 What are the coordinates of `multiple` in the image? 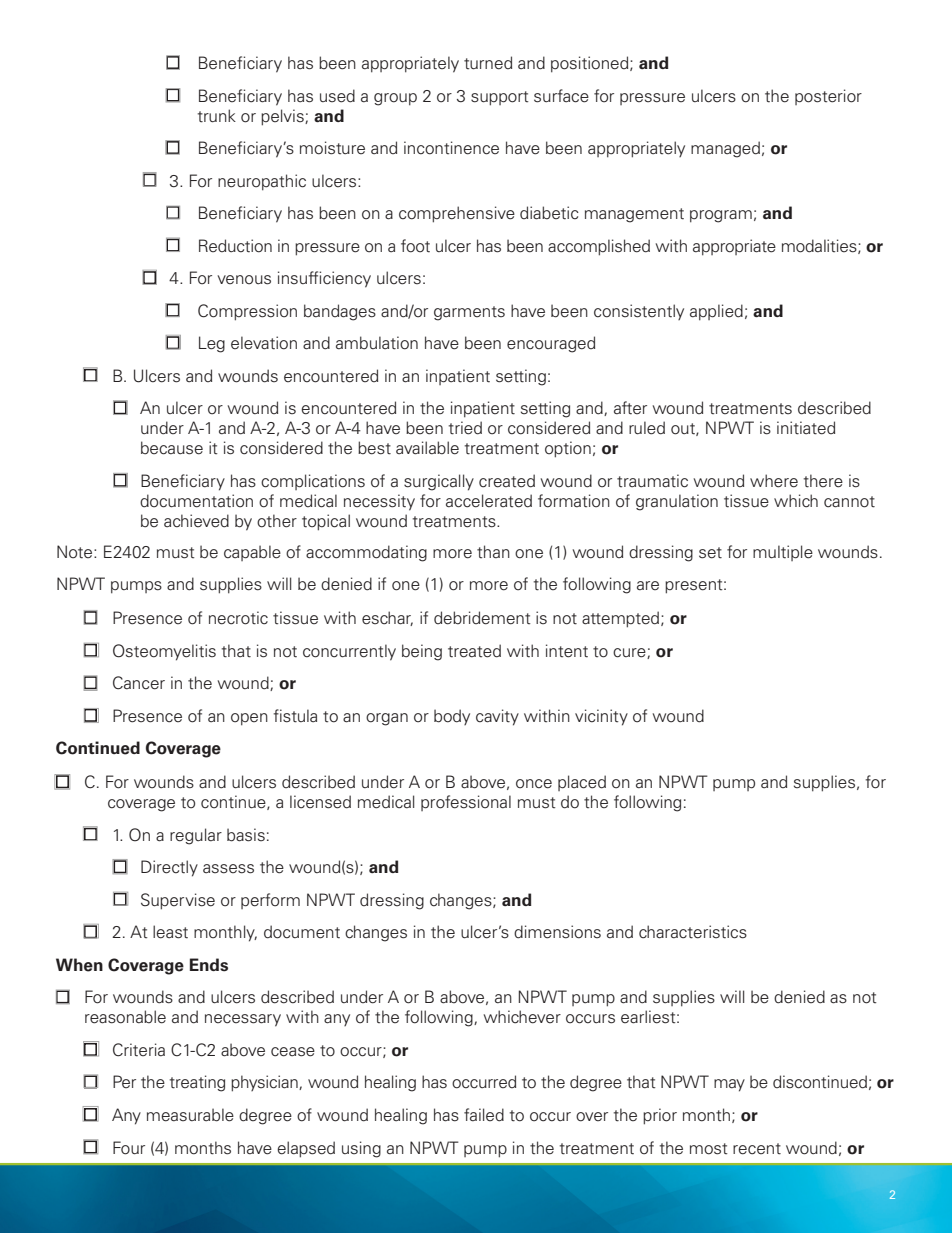 It's located at (783, 553).
